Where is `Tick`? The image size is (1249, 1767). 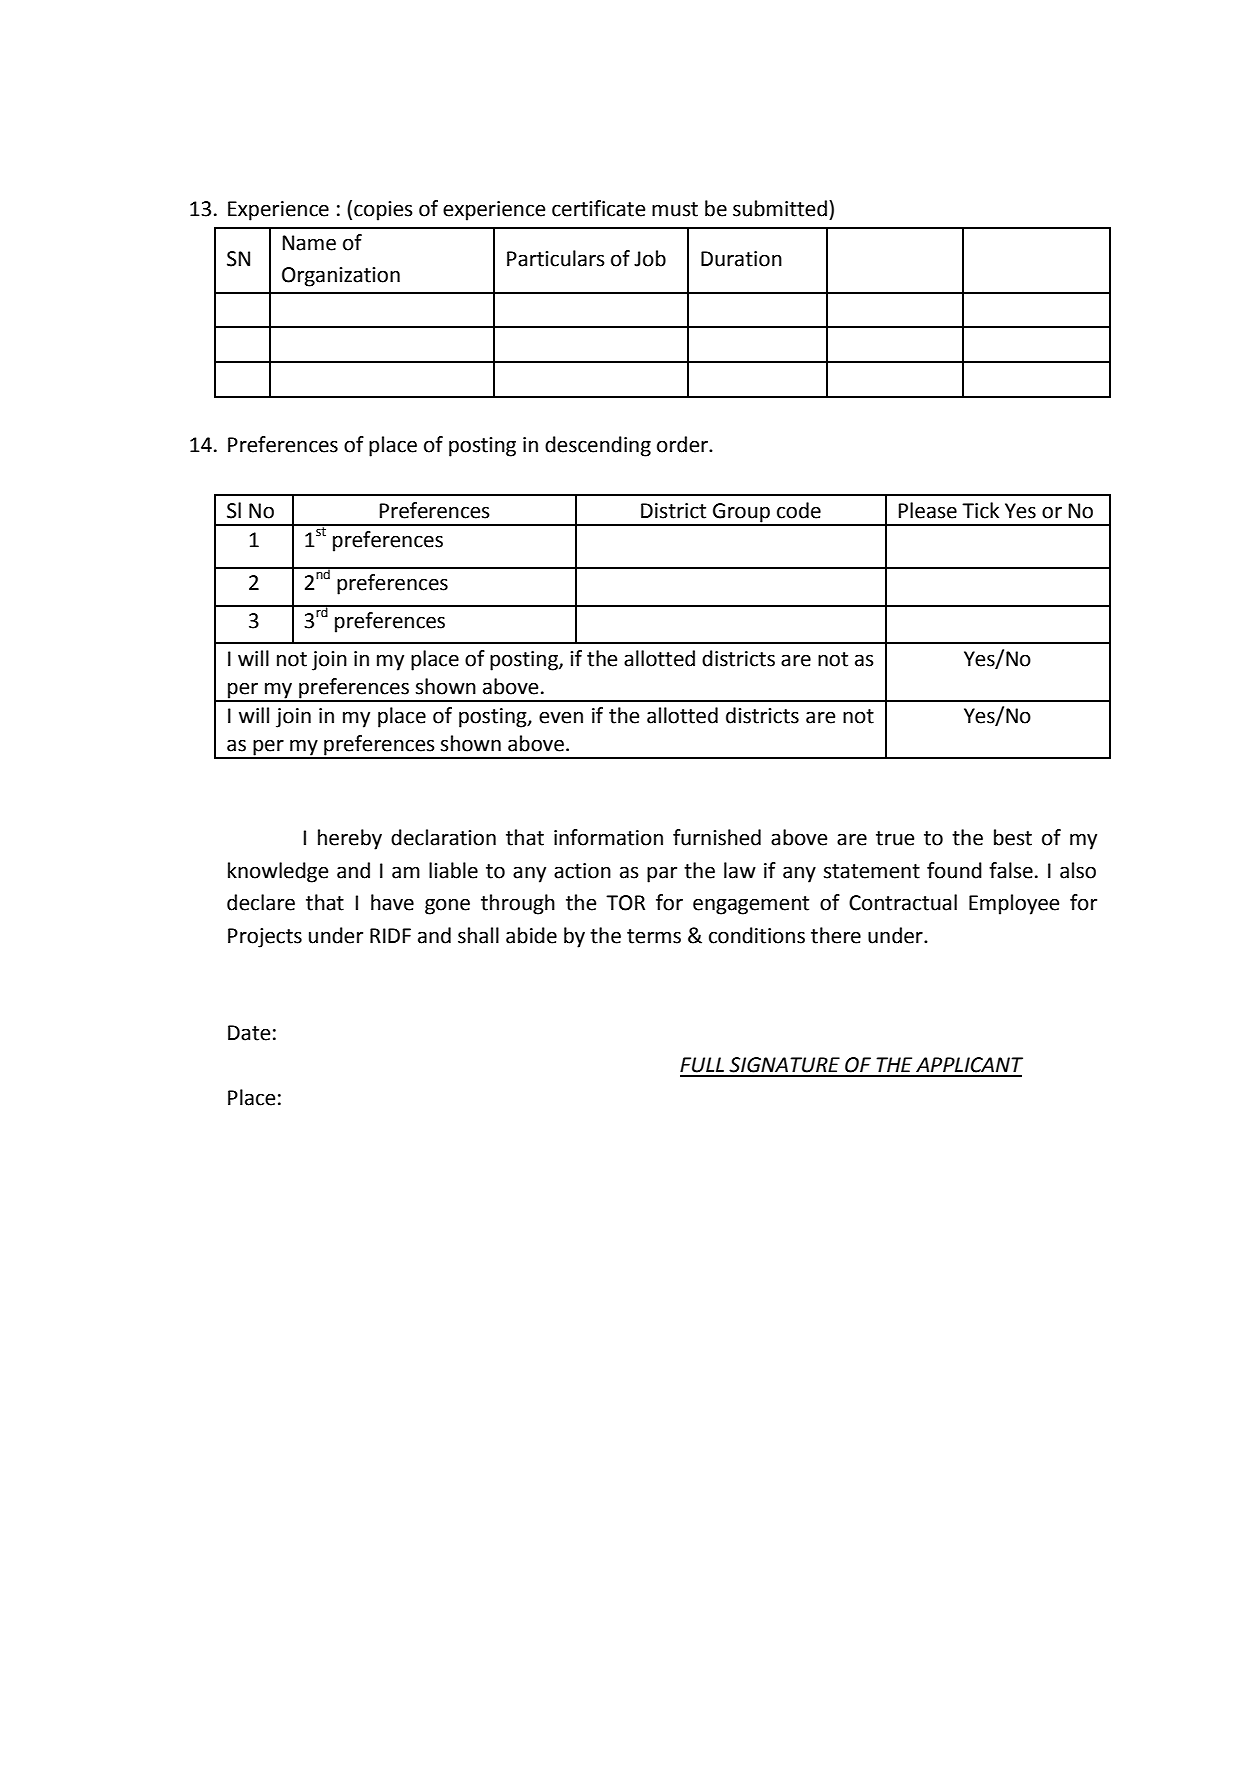 Tick is located at coordinates (980, 510).
